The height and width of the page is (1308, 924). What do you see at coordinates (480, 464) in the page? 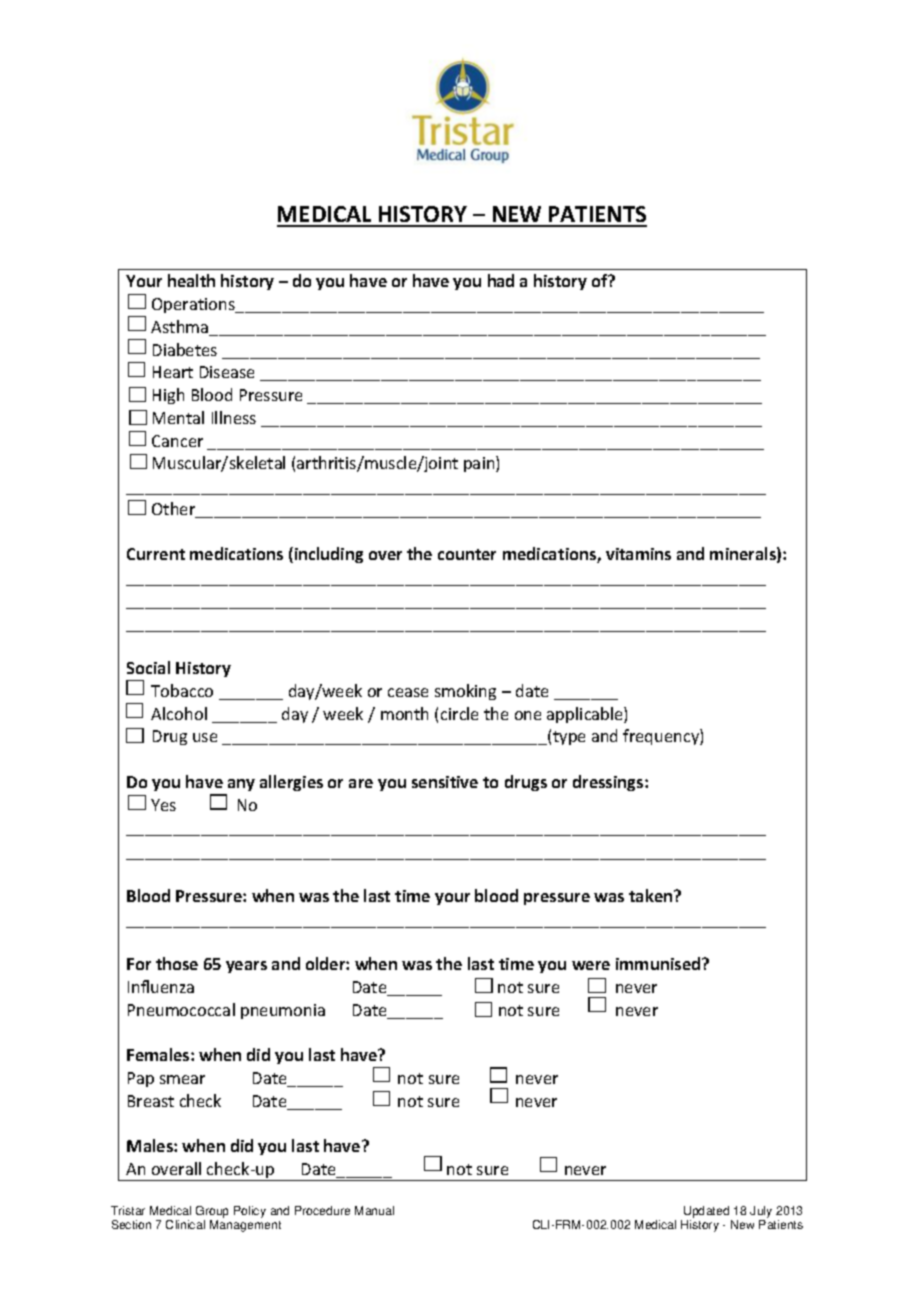
I see `pain` at bounding box center [480, 464].
